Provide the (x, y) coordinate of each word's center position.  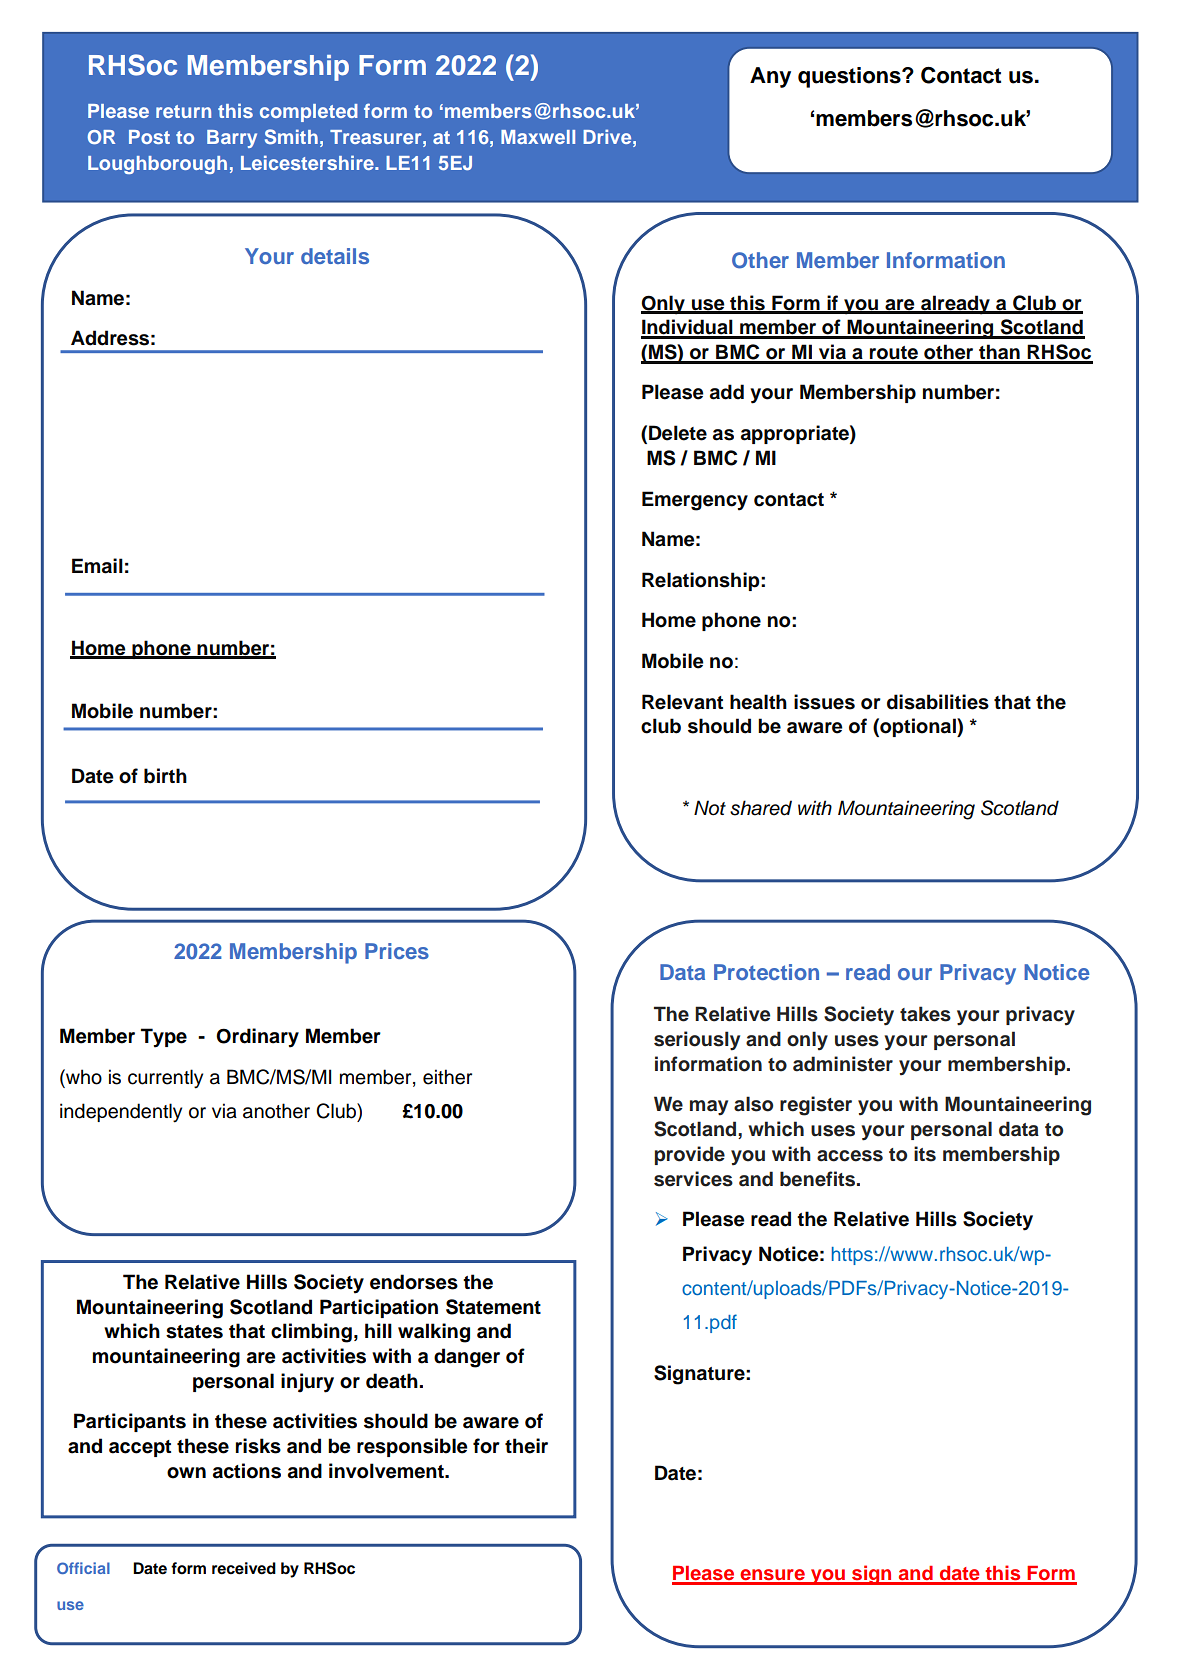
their (526, 1446)
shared (761, 808)
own (186, 1473)
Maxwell (538, 137)
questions (850, 77)
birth (165, 776)
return (183, 111)
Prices (397, 951)
